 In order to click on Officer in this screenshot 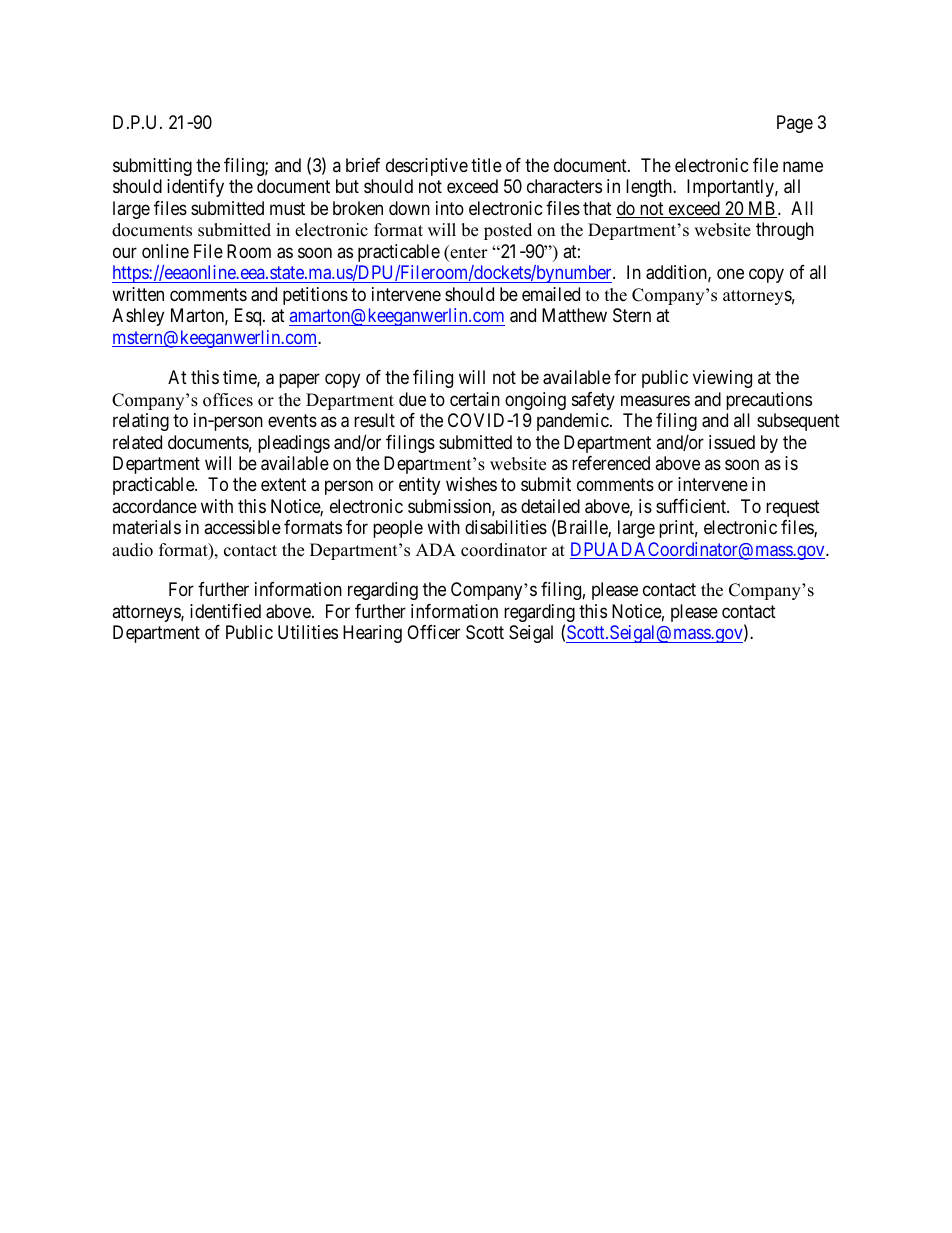, I will do `click(433, 632)`.
